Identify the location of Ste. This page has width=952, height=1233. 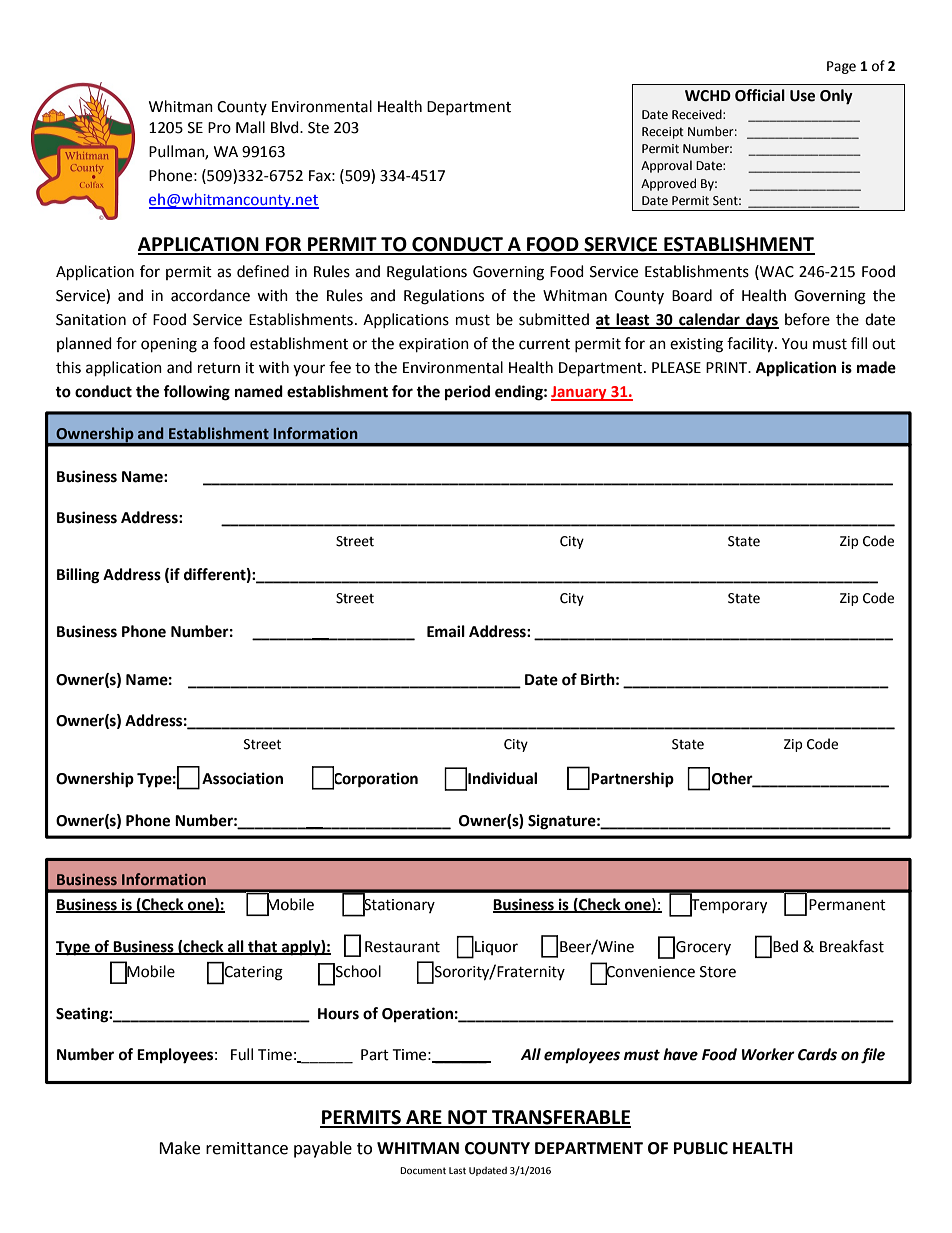
(318, 128).
